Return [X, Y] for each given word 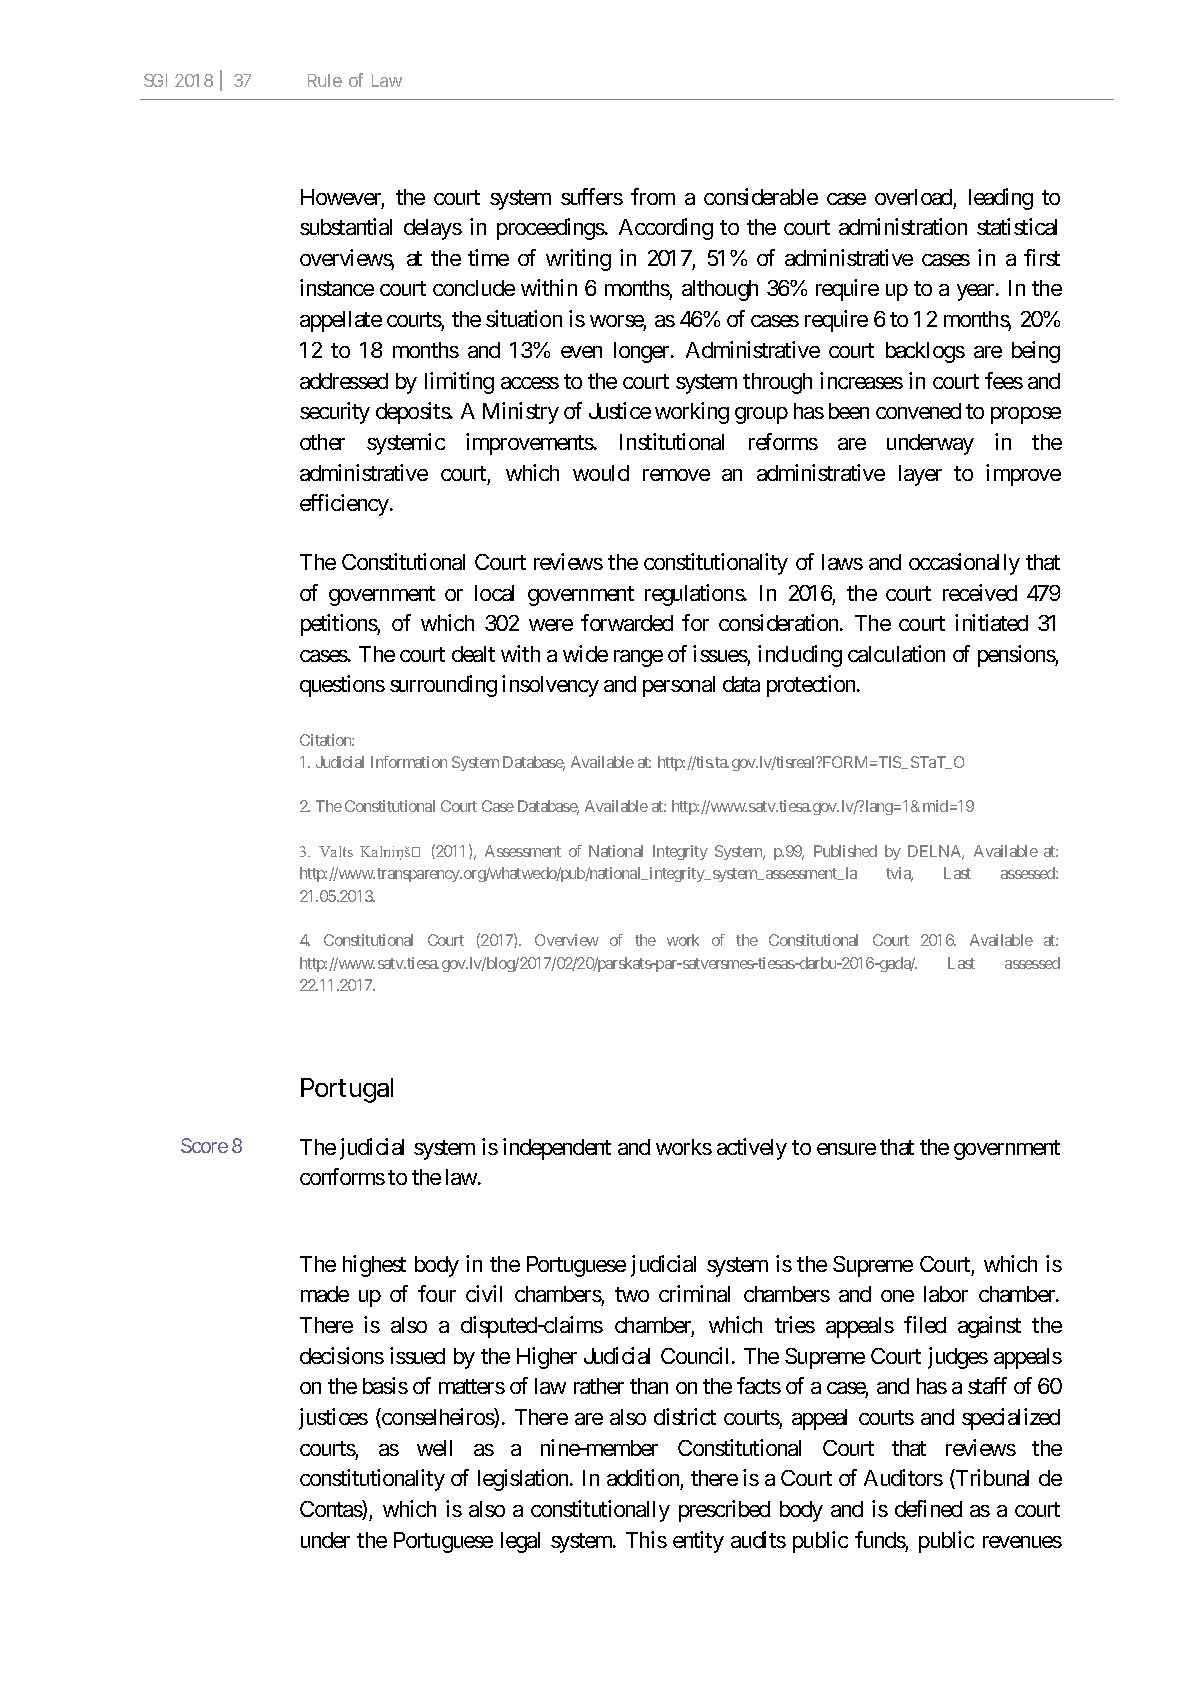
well [434, 1448]
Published [845, 851]
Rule [325, 80]
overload [913, 197]
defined [928, 1508]
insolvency [550, 686]
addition [644, 1479]
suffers [592, 196]
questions [342, 686]
